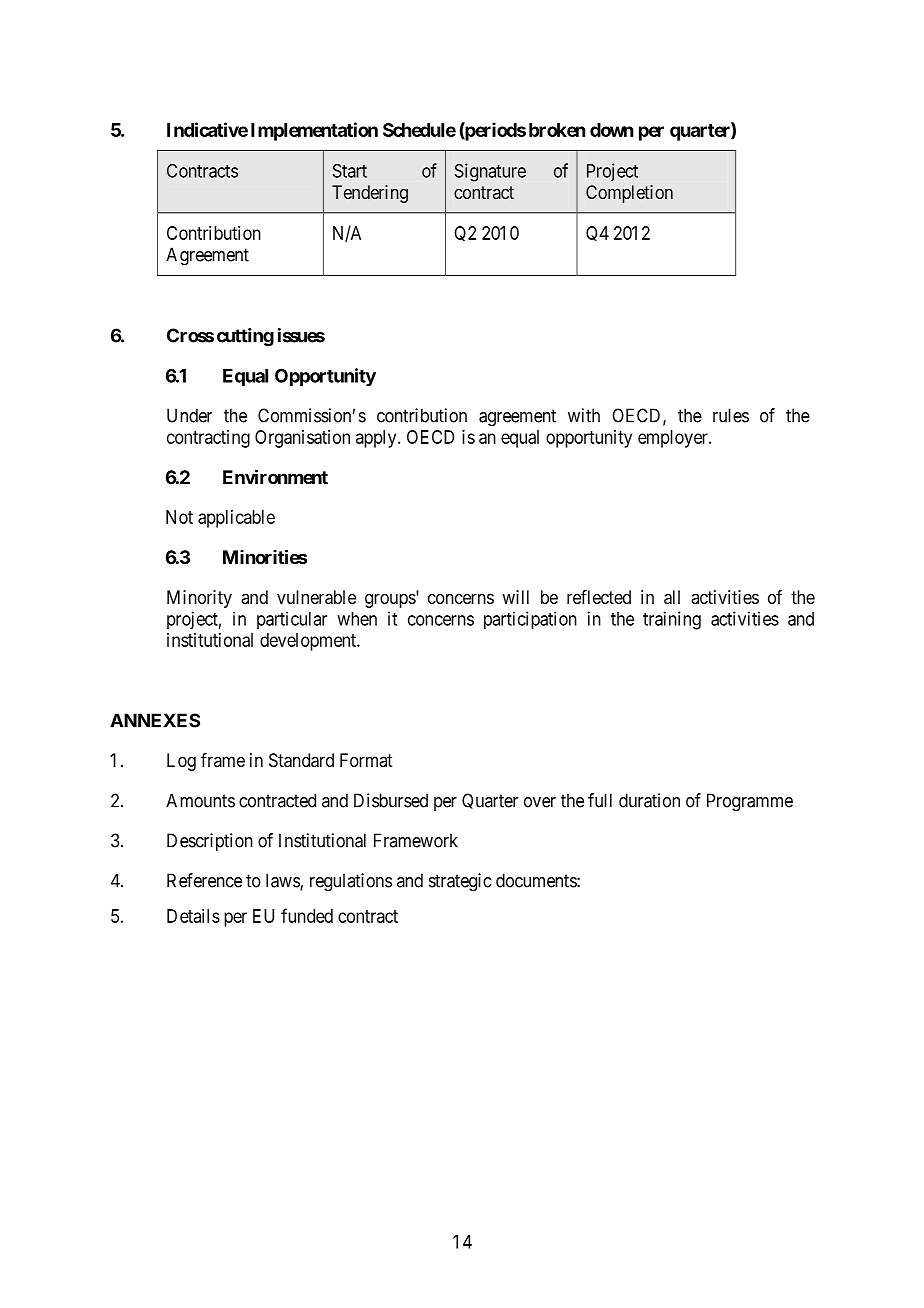 The height and width of the screenshot is (1308, 924). Describe the element at coordinates (204, 880) in the screenshot. I see `Reference` at that location.
